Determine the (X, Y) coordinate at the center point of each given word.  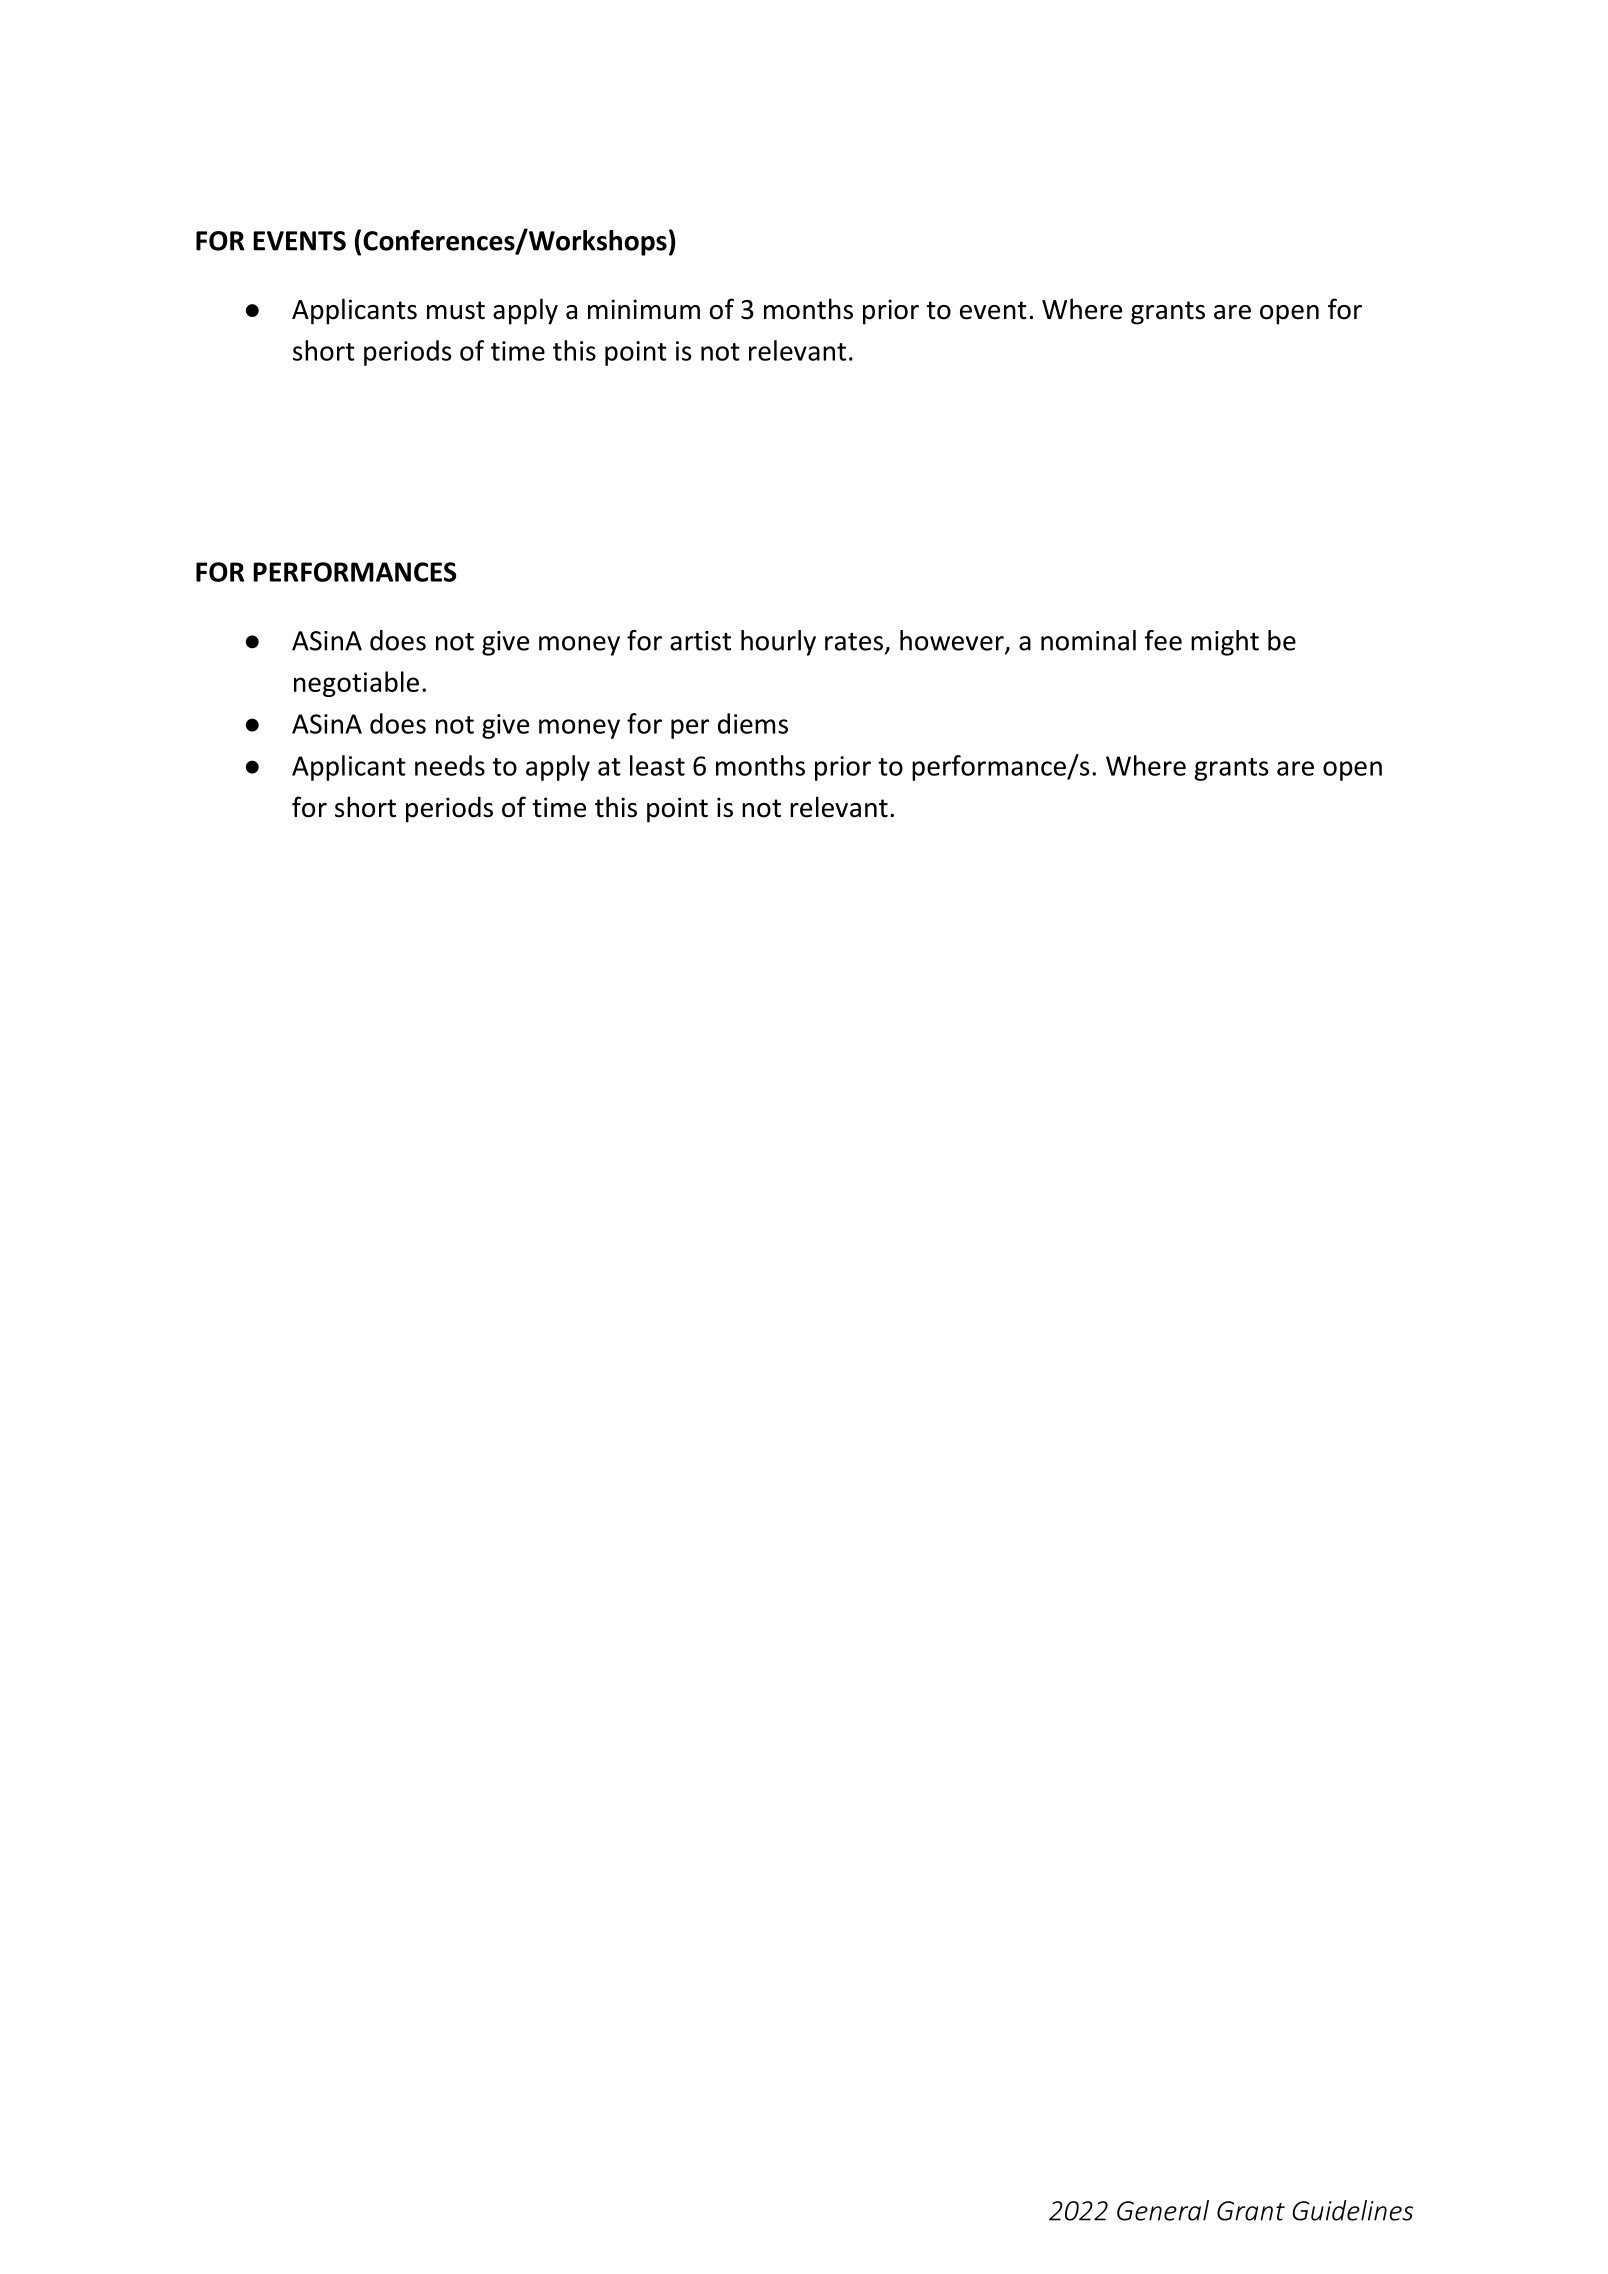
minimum (644, 309)
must (456, 310)
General (1163, 2210)
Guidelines (1352, 2210)
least (657, 765)
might (1225, 643)
